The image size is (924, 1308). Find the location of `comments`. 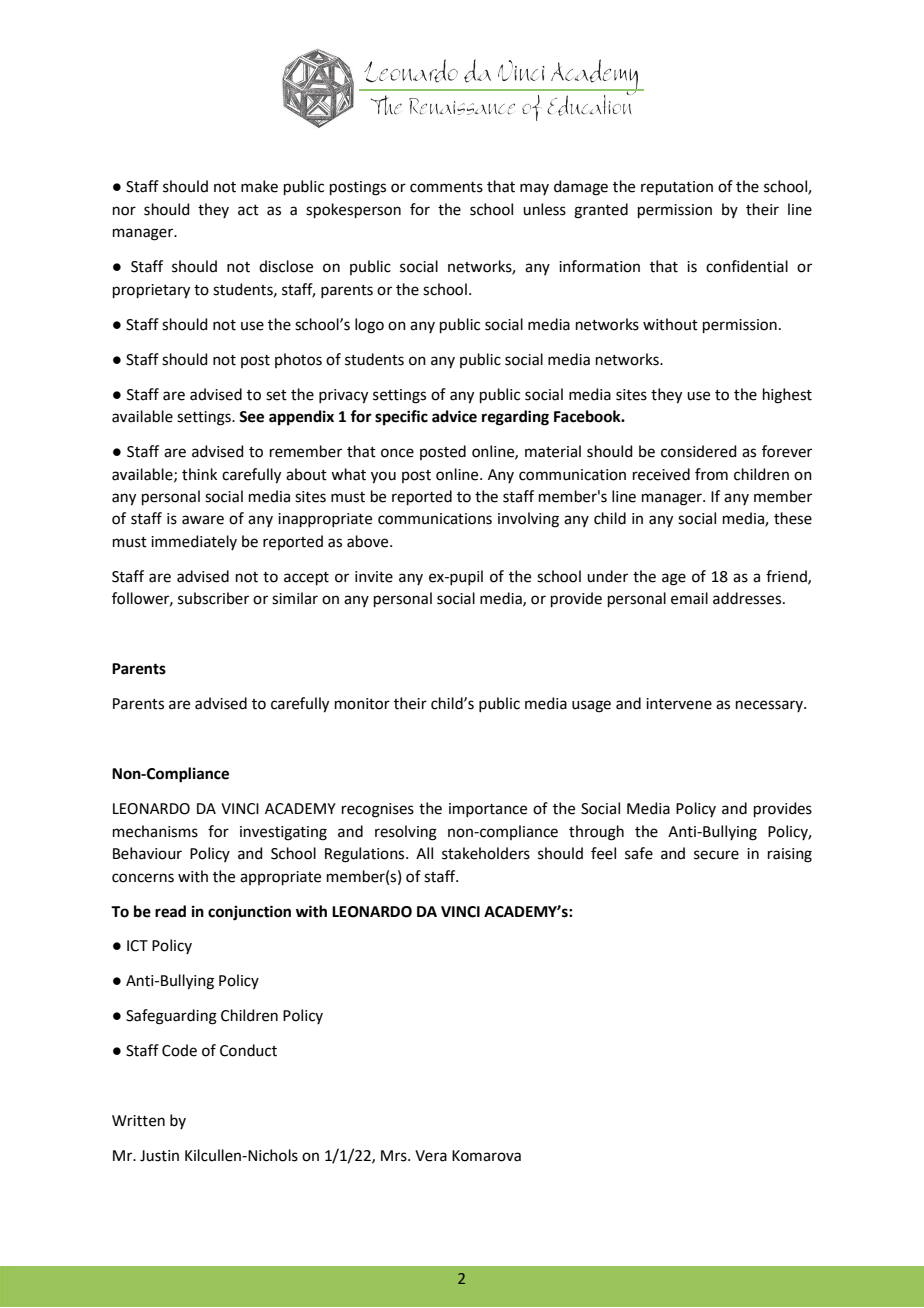

comments is located at coordinates (446, 187).
